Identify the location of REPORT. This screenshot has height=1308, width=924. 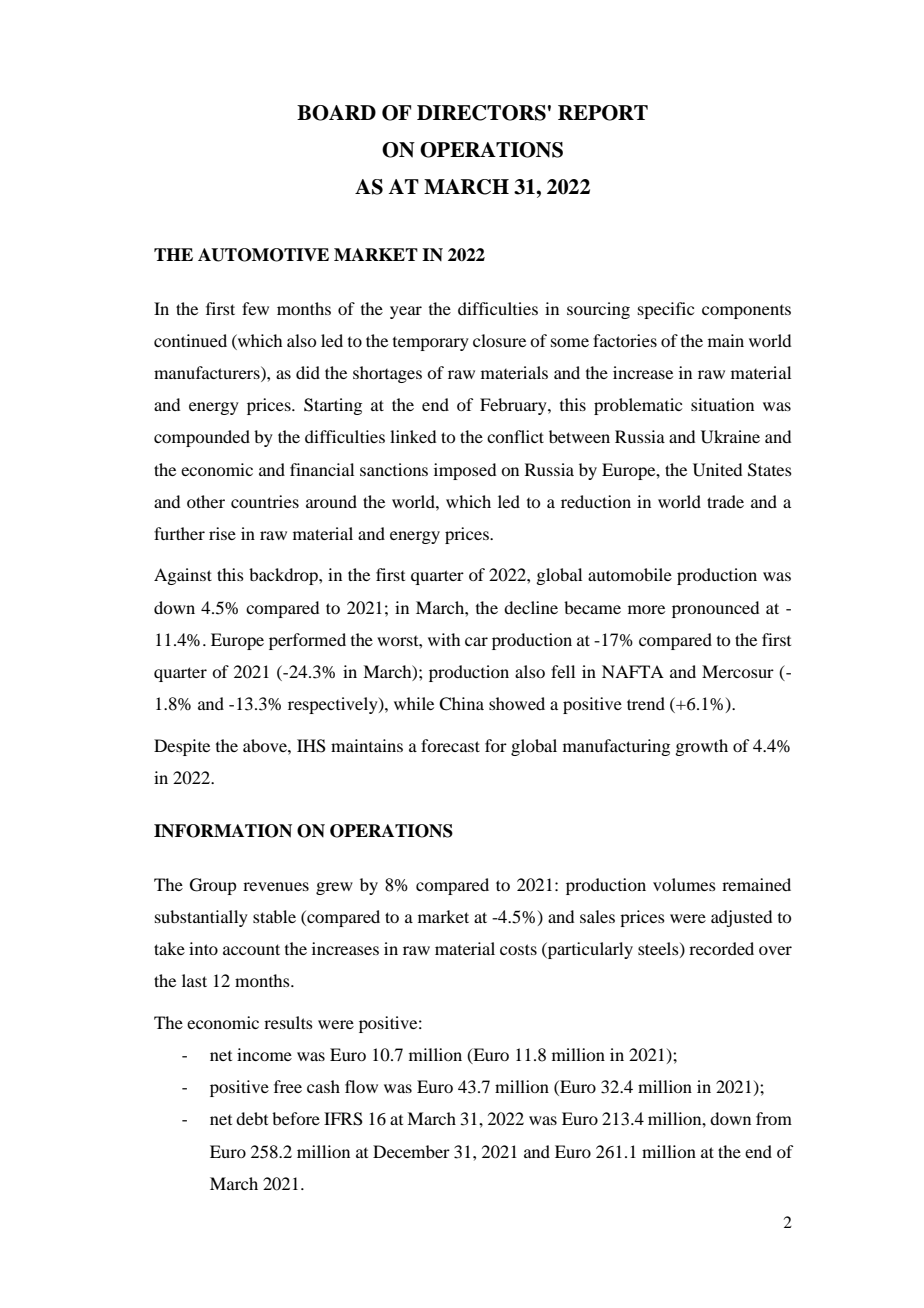
(603, 113).
